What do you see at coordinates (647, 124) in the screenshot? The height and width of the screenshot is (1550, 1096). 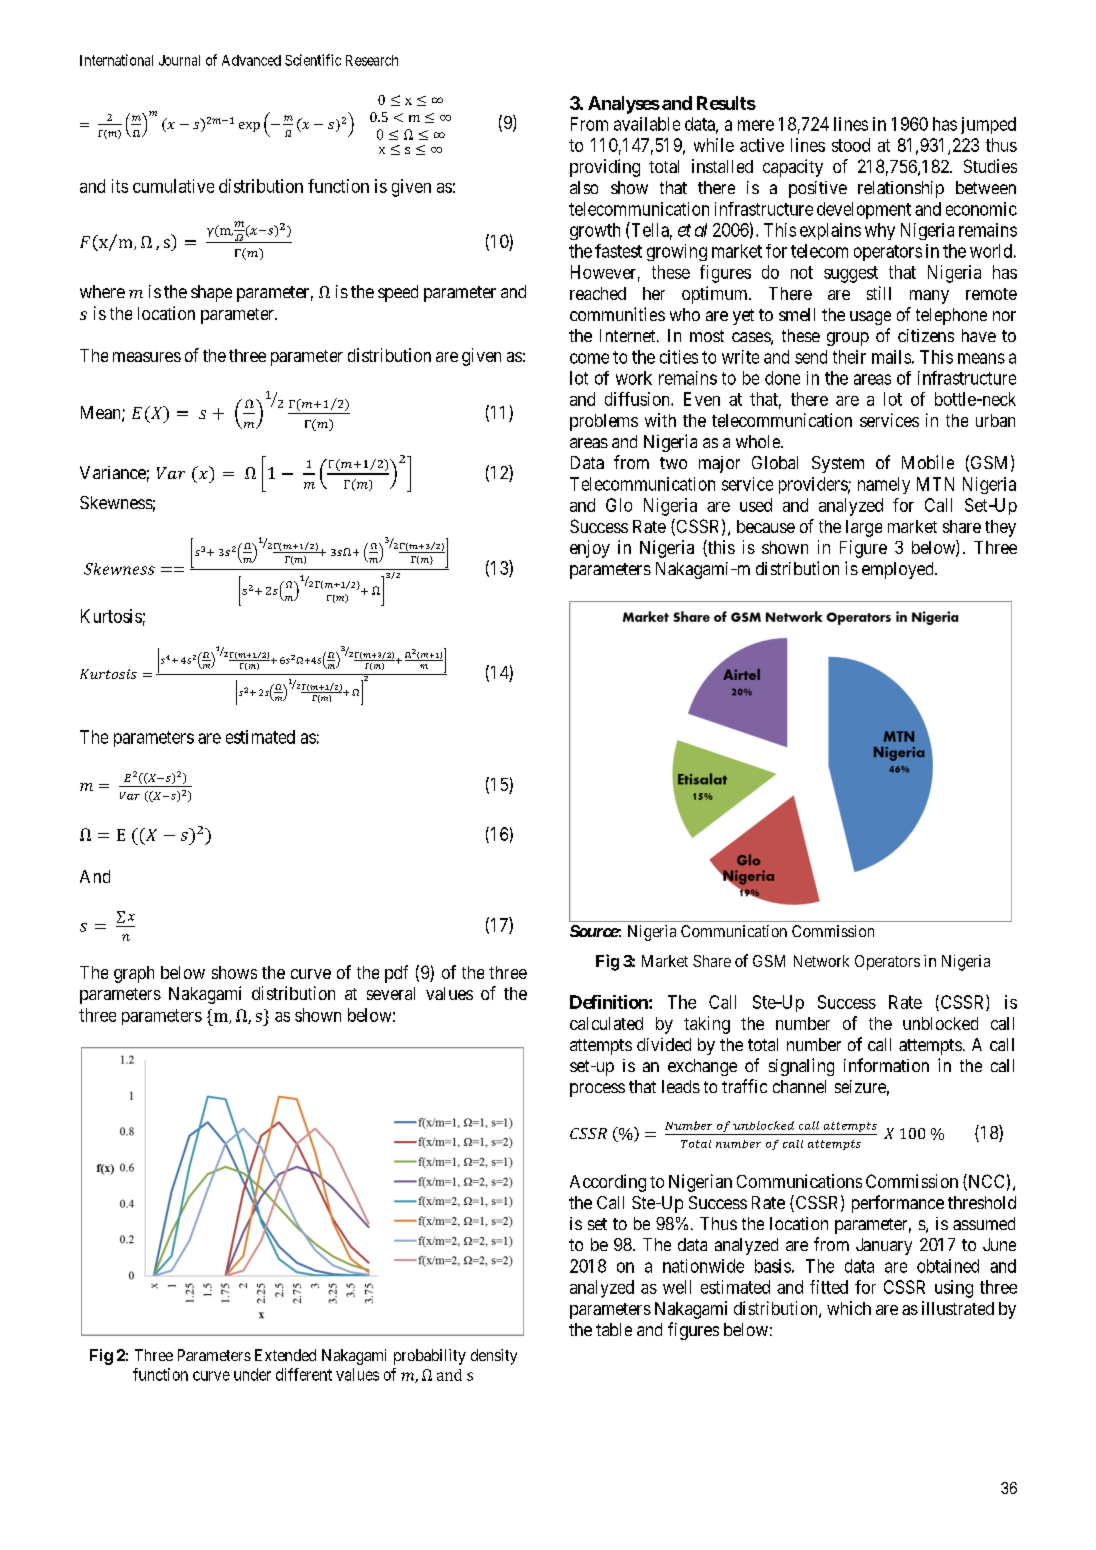 I see `available` at bounding box center [647, 124].
